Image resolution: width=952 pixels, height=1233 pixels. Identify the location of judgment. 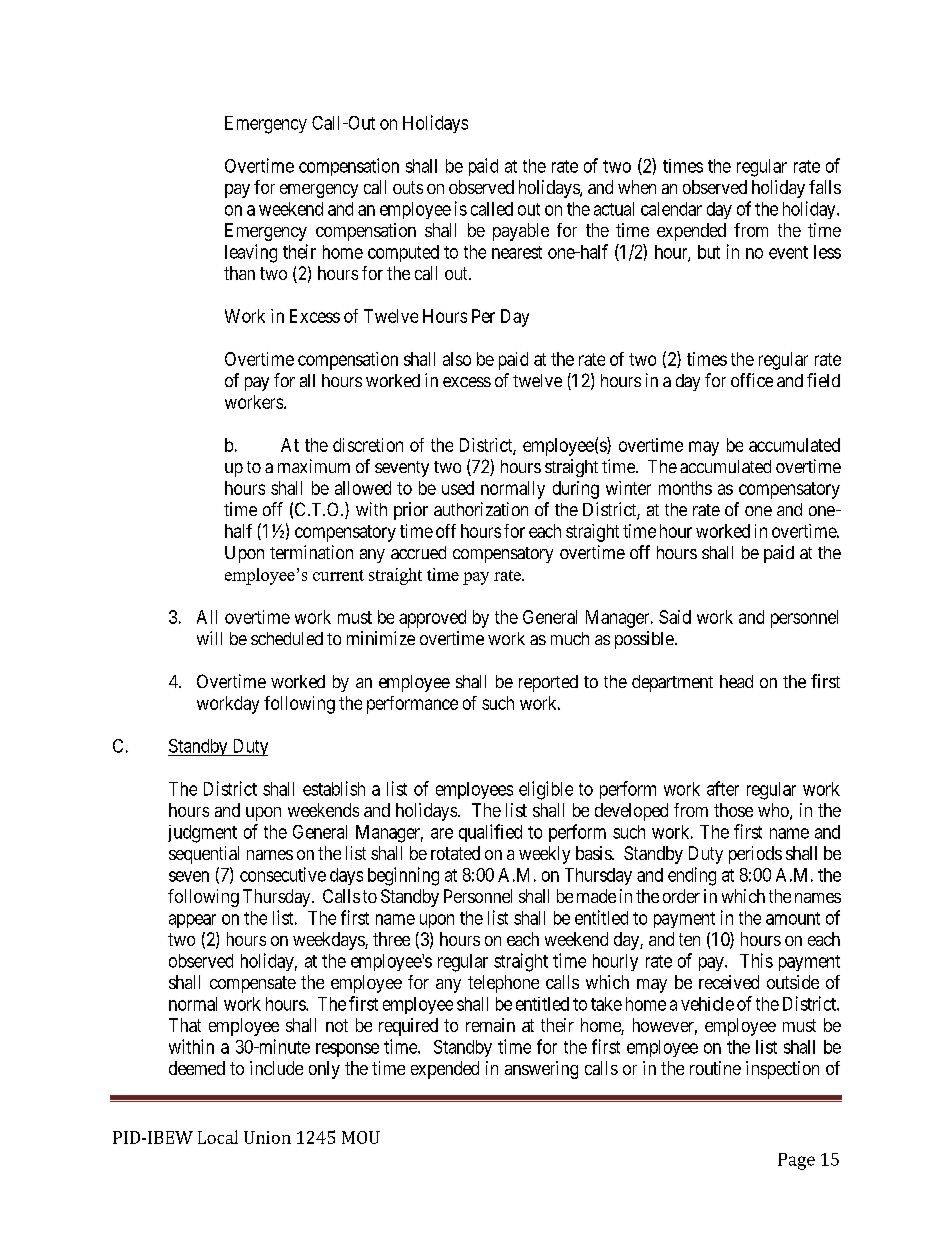
(202, 834).
